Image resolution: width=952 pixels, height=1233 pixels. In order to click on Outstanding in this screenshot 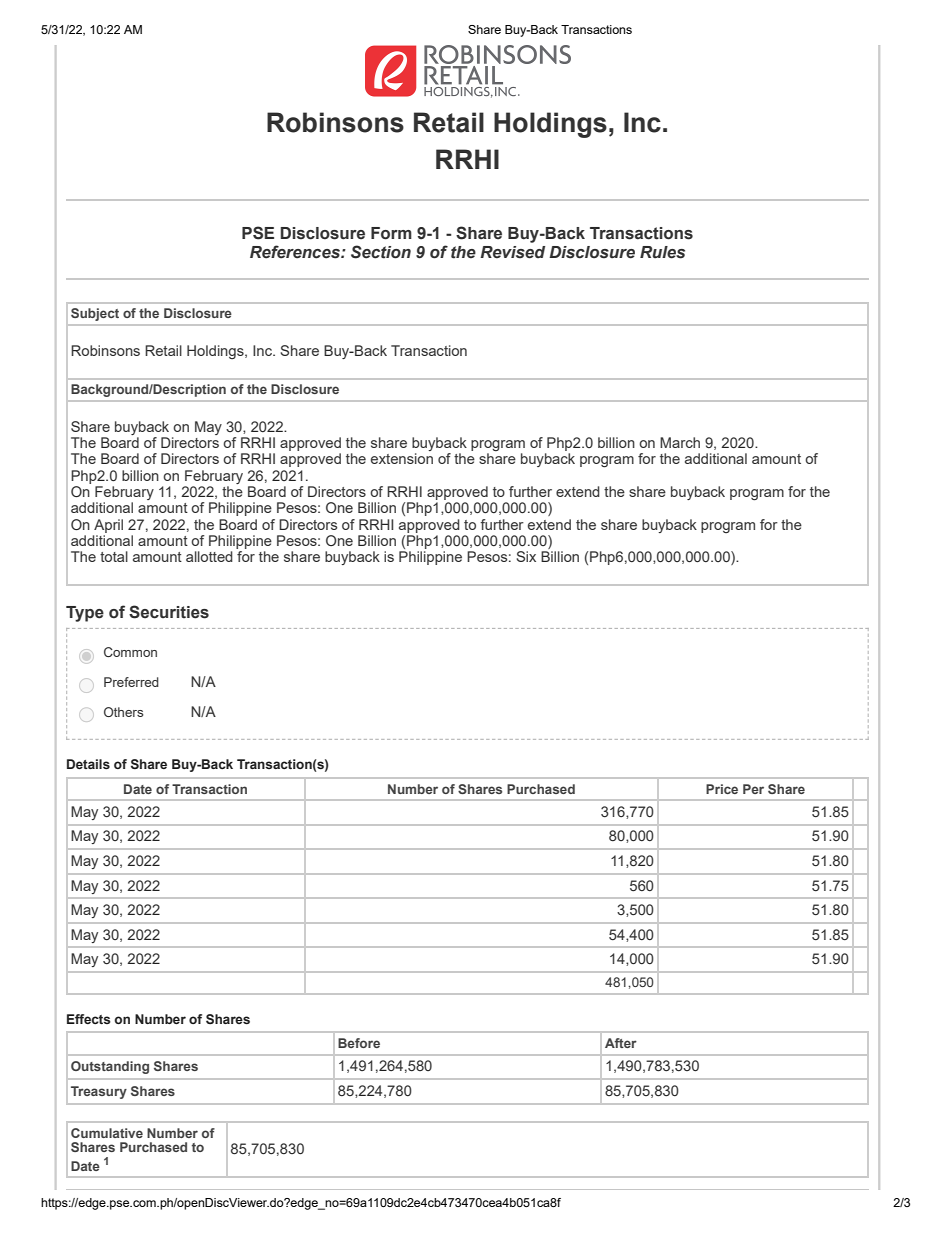, I will do `click(110, 1067)`.
